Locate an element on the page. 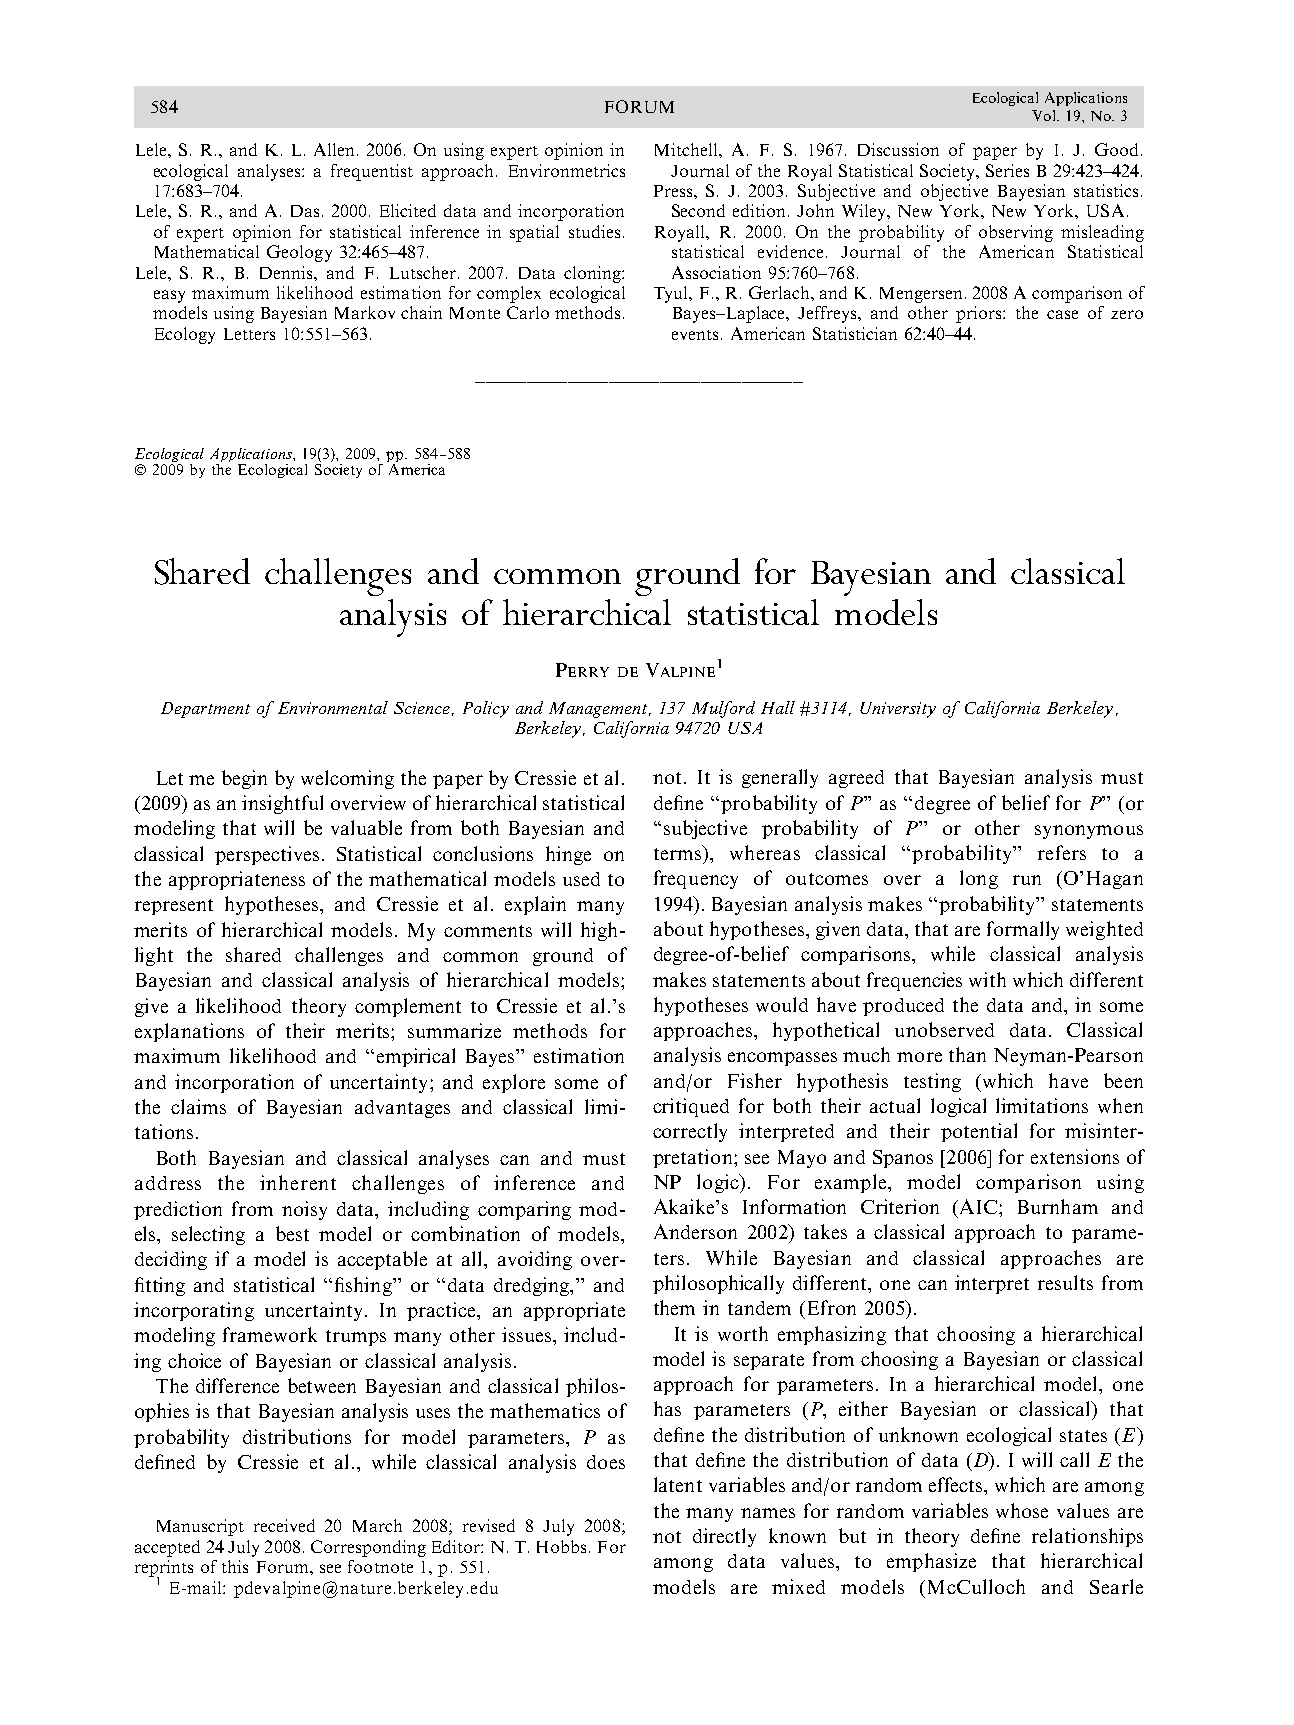 The width and height of the document is (1294, 1725). extensions is located at coordinates (1075, 1156).
